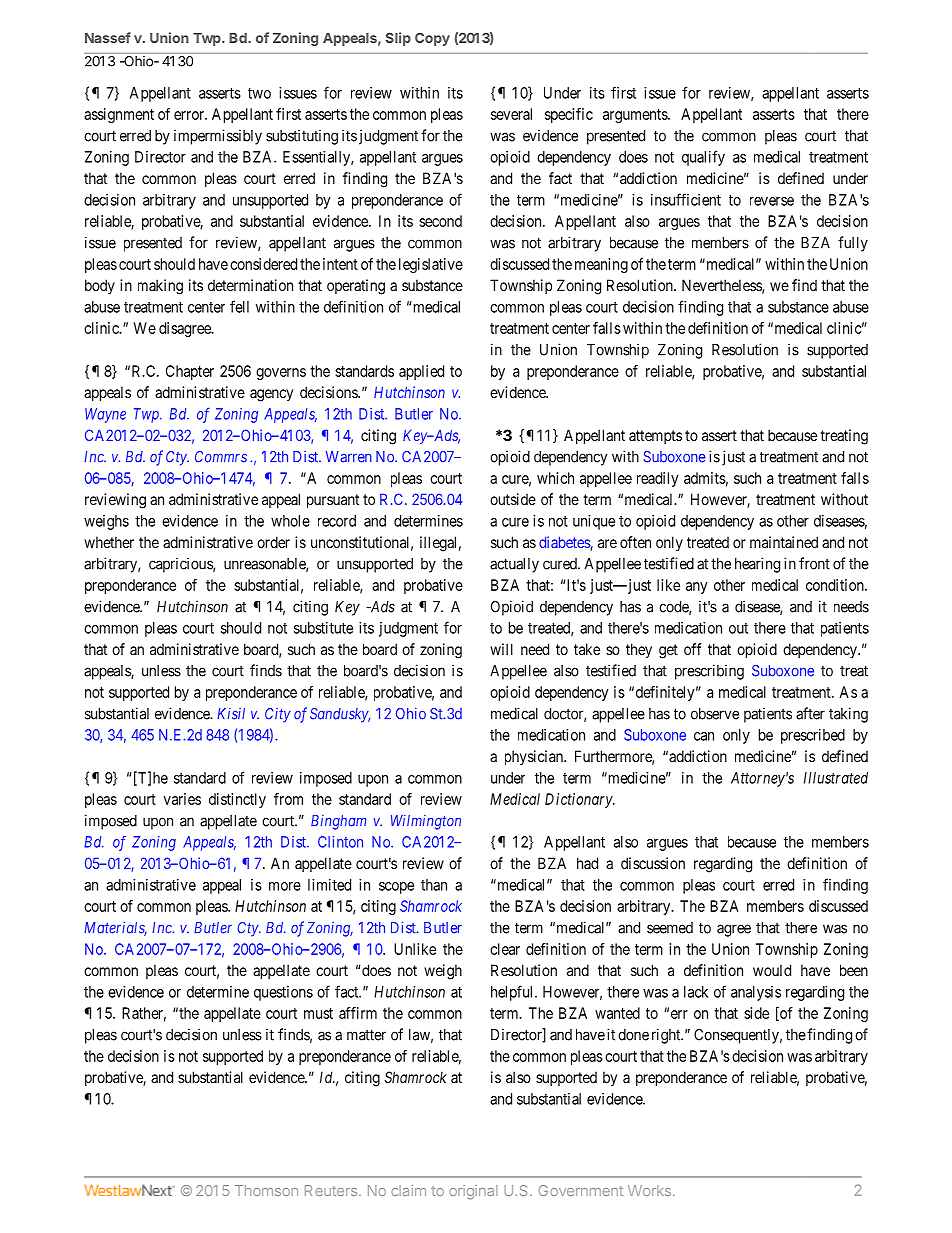 The image size is (952, 1233). I want to click on Copy, so click(432, 39).
